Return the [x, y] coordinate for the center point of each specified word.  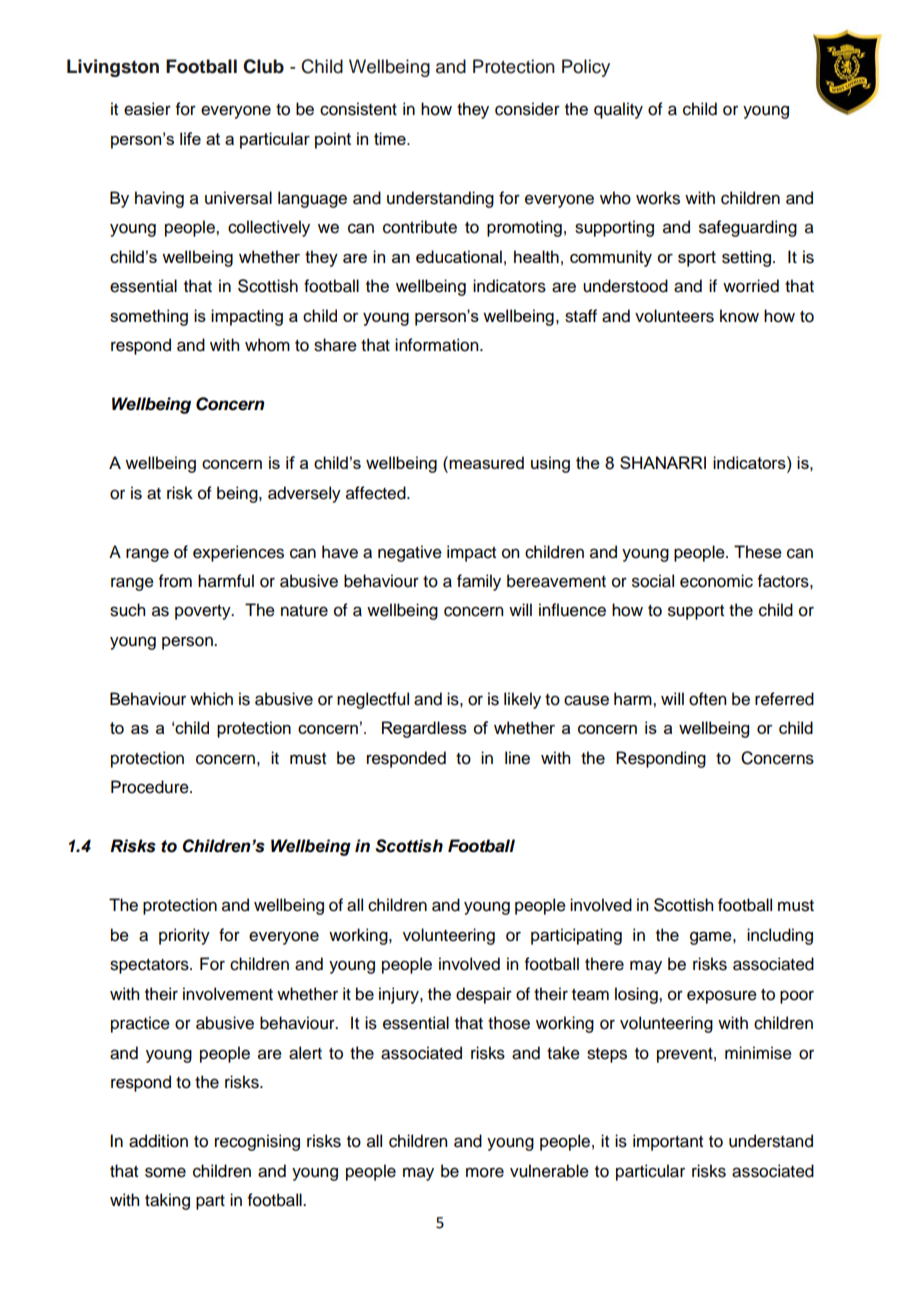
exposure [722, 997]
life [190, 138]
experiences [238, 553]
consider [527, 109]
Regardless [424, 729]
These [758, 552]
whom [267, 345]
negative [410, 553]
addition [158, 1141]
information [438, 345]
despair [484, 995]
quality [618, 110]
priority [184, 936]
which [211, 699]
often [707, 699]
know [739, 316]
